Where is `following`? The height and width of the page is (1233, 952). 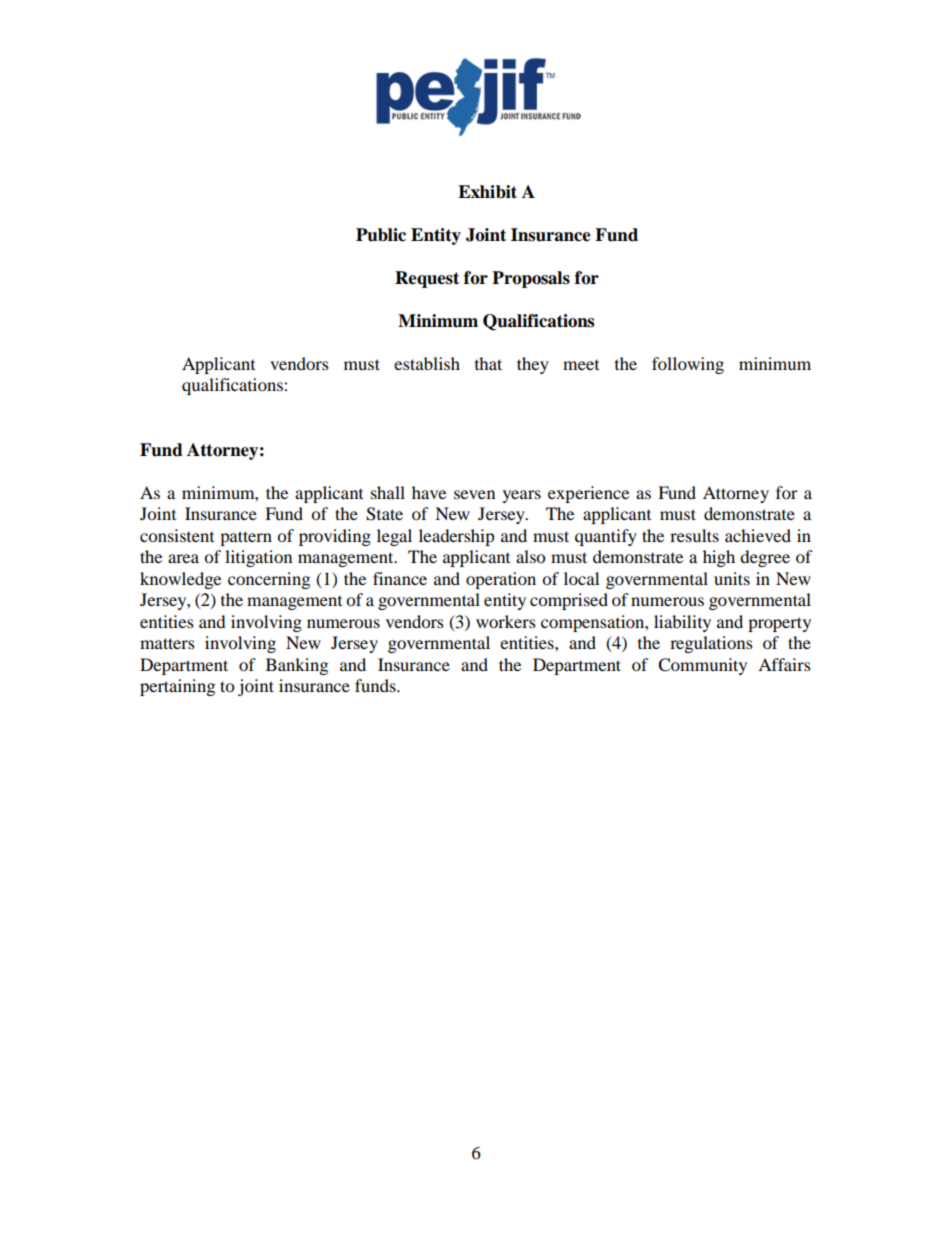
following is located at coordinates (688, 365).
